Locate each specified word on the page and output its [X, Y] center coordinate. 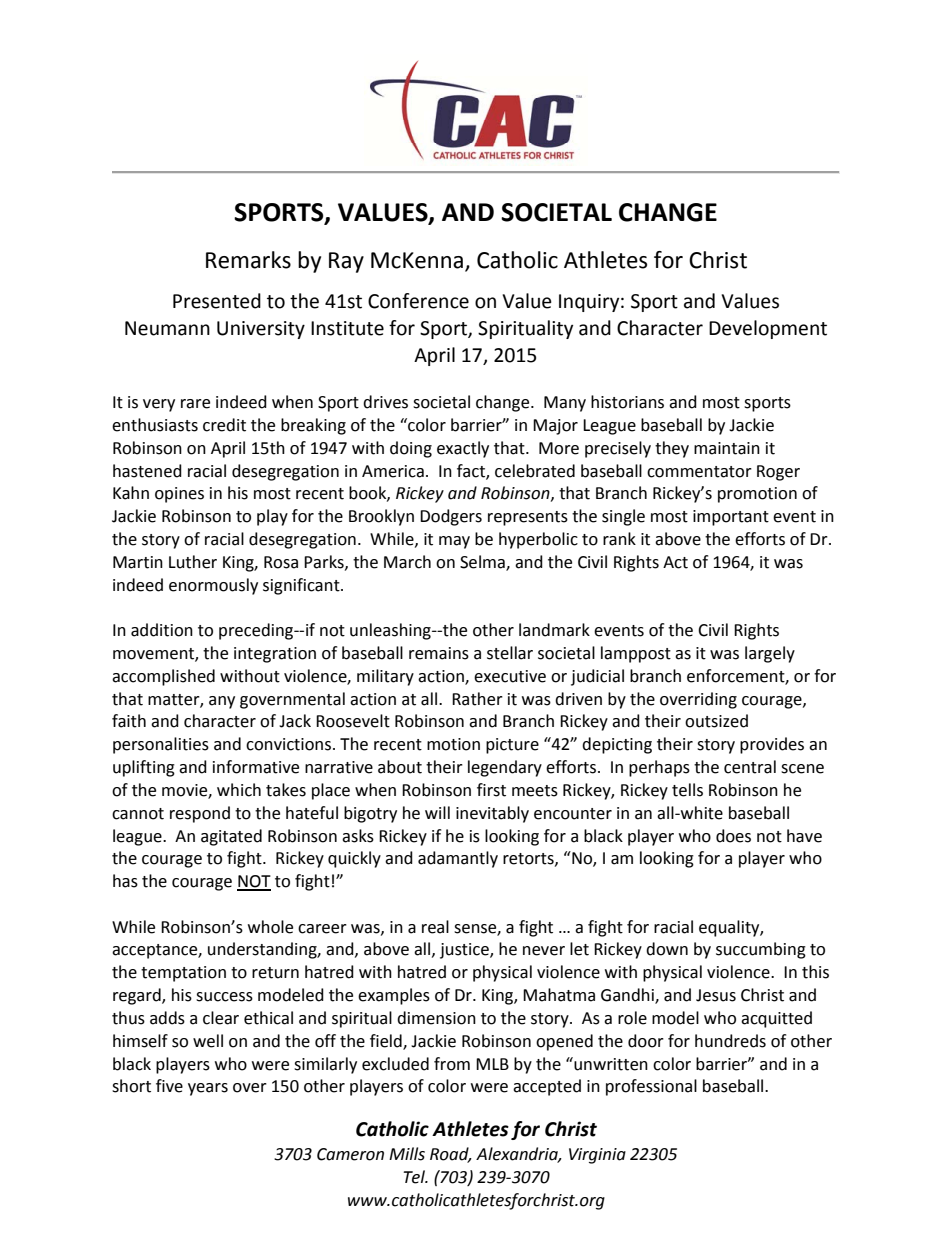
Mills [407, 1154]
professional [651, 1087]
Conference [418, 301]
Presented [217, 301]
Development [768, 329]
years [208, 1089]
